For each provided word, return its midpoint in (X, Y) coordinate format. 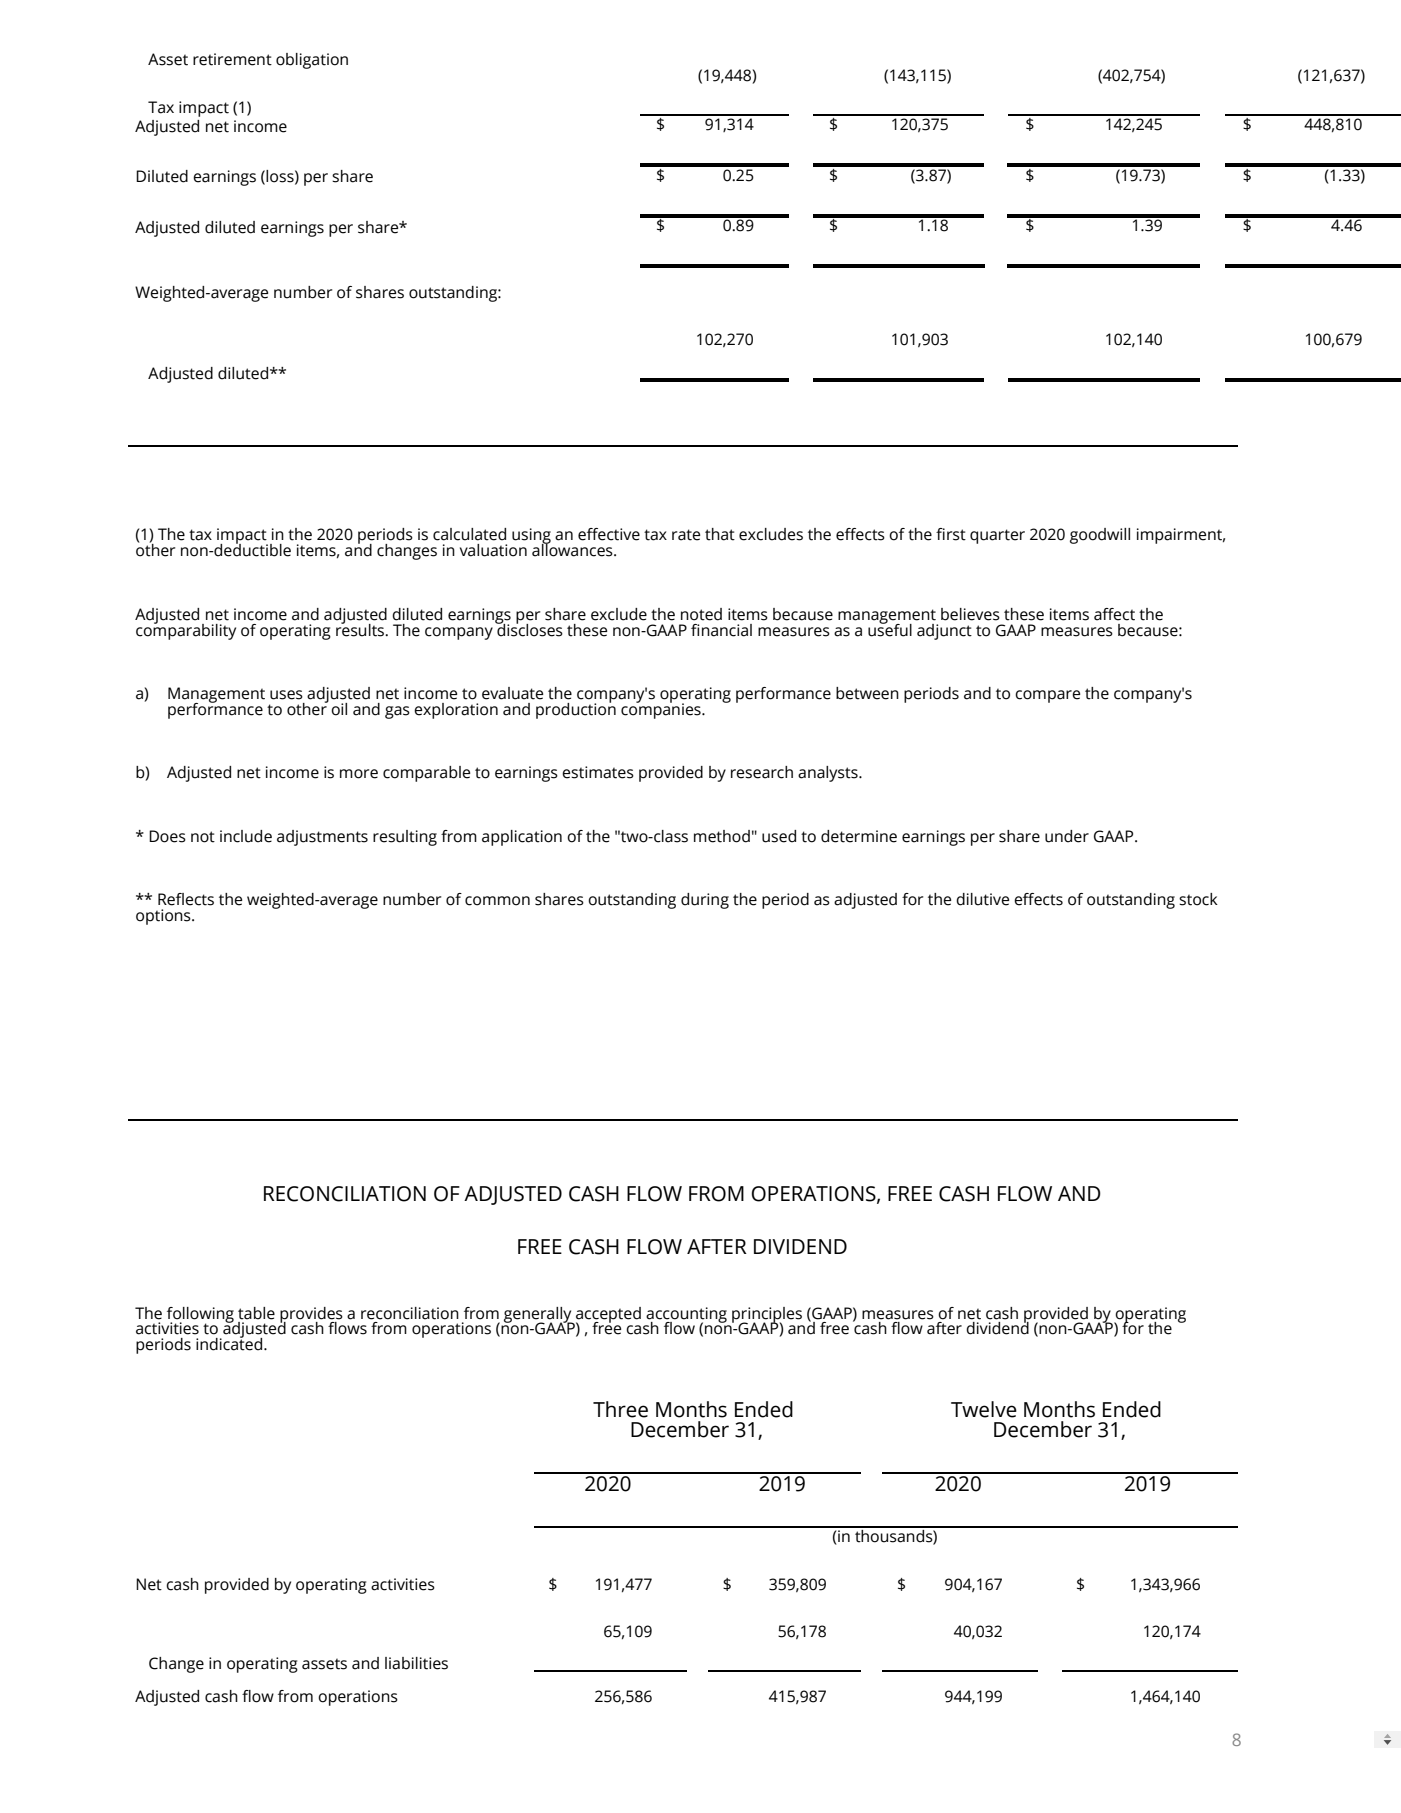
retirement (232, 59)
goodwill (1100, 536)
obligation (312, 61)
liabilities (416, 1663)
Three (620, 1409)
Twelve (984, 1409)
